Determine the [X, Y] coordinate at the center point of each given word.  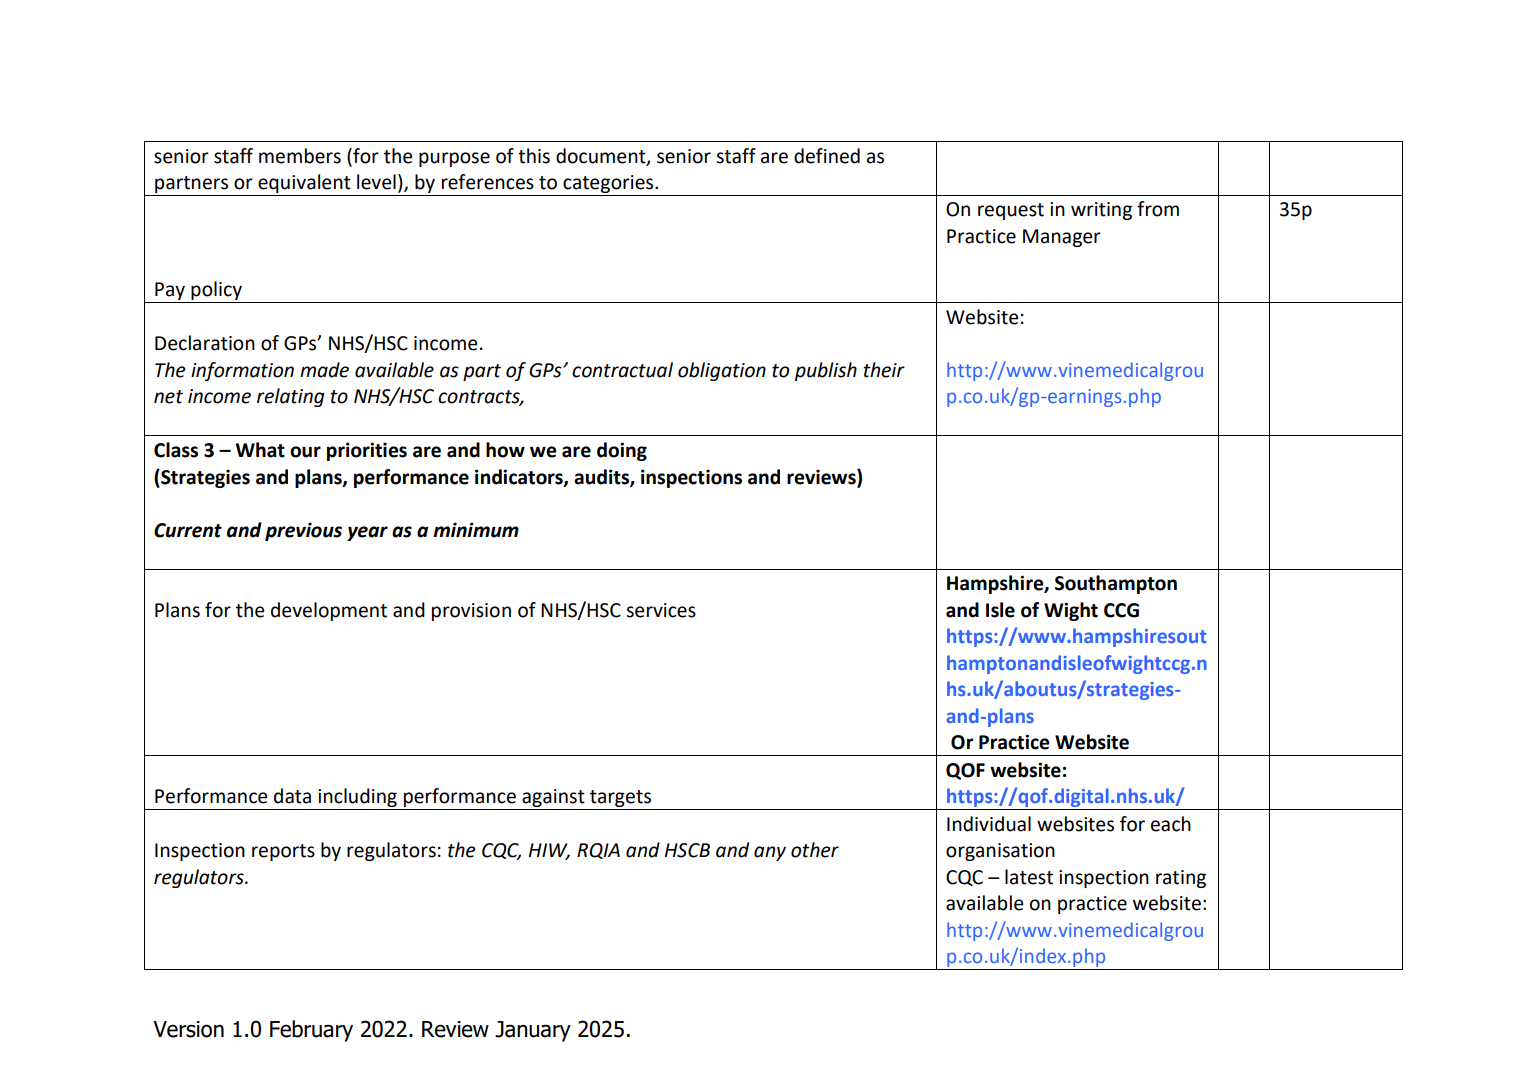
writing [1101, 211]
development [329, 611]
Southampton [1116, 584]
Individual [989, 824]
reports [283, 852]
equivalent [304, 183]
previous [303, 531]
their [884, 370]
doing [622, 451]
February [311, 1031]
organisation [1000, 852]
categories [609, 184]
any [770, 853]
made [324, 370]
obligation [722, 371]
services [661, 610]
